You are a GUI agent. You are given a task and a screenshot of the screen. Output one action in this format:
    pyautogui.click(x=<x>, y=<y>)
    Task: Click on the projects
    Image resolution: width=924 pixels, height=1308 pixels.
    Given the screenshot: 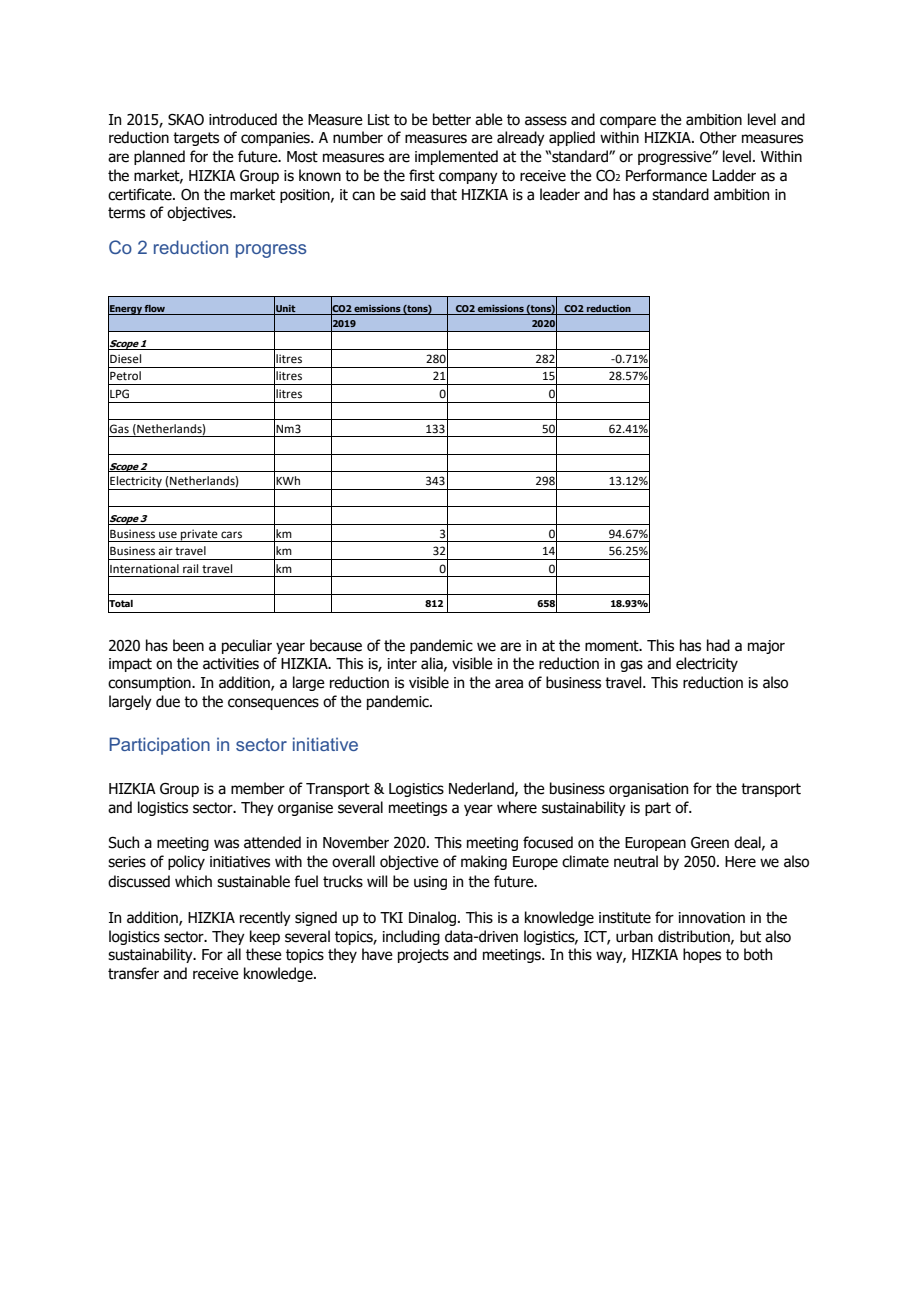 What is the action you would take?
    pyautogui.click(x=423, y=956)
